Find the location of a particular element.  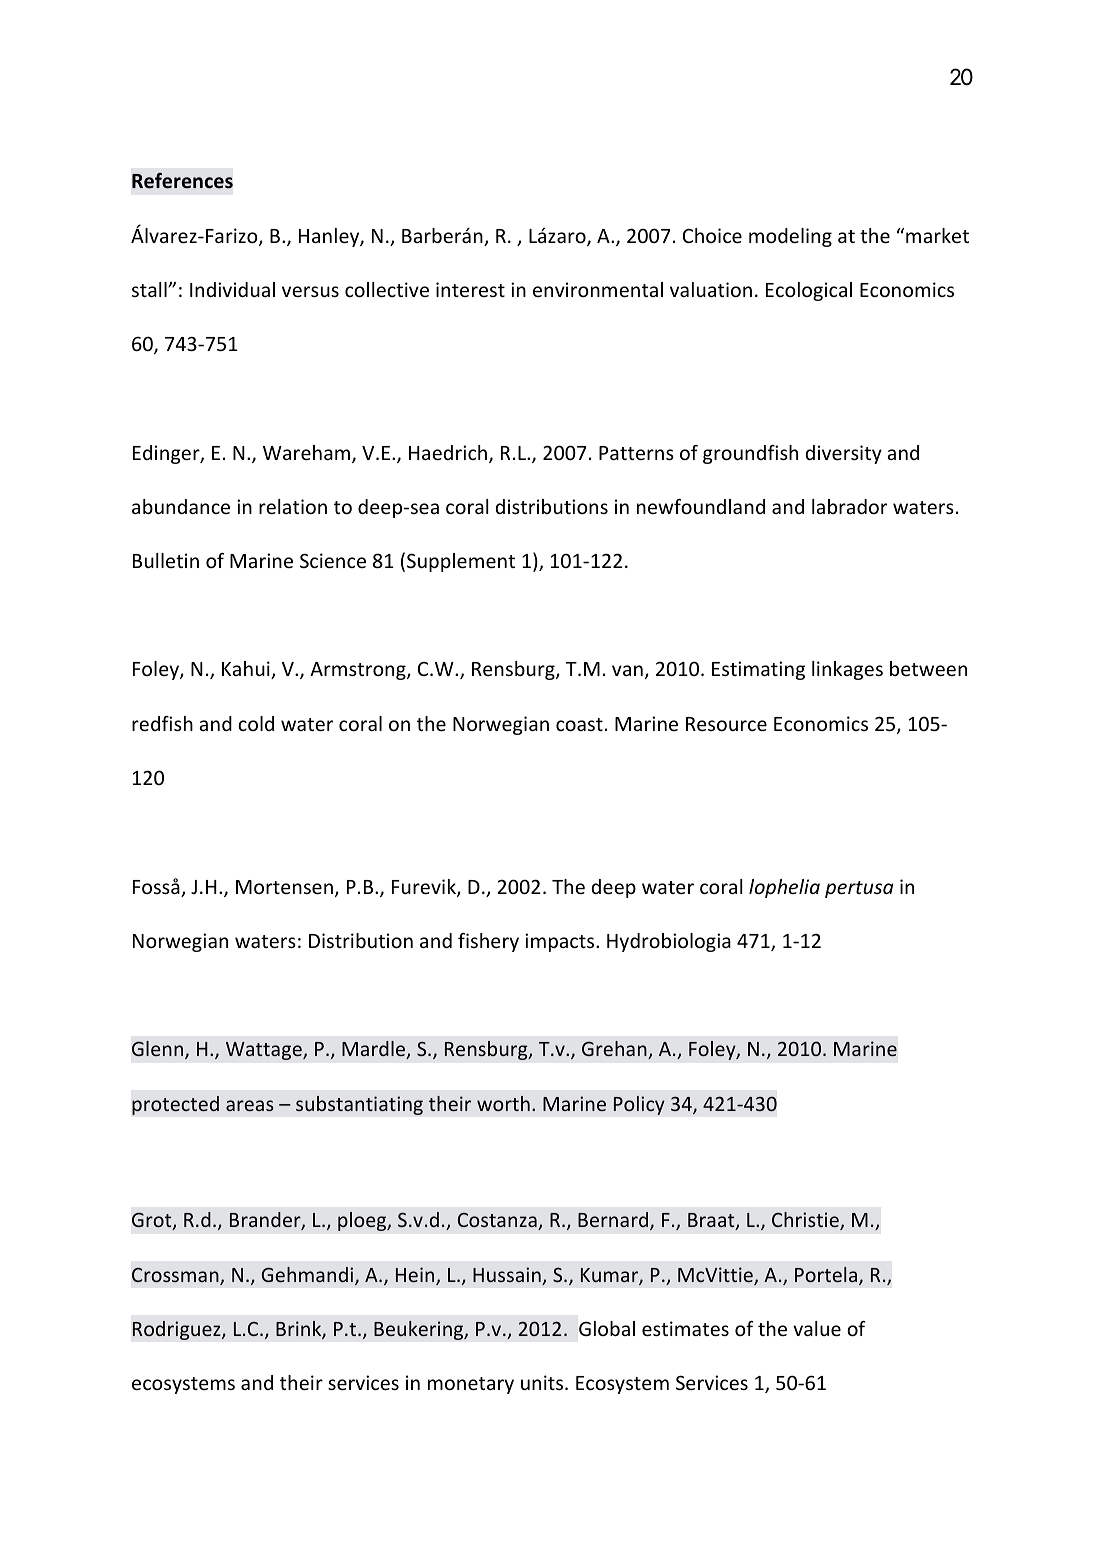

Patterns is located at coordinates (636, 453).
